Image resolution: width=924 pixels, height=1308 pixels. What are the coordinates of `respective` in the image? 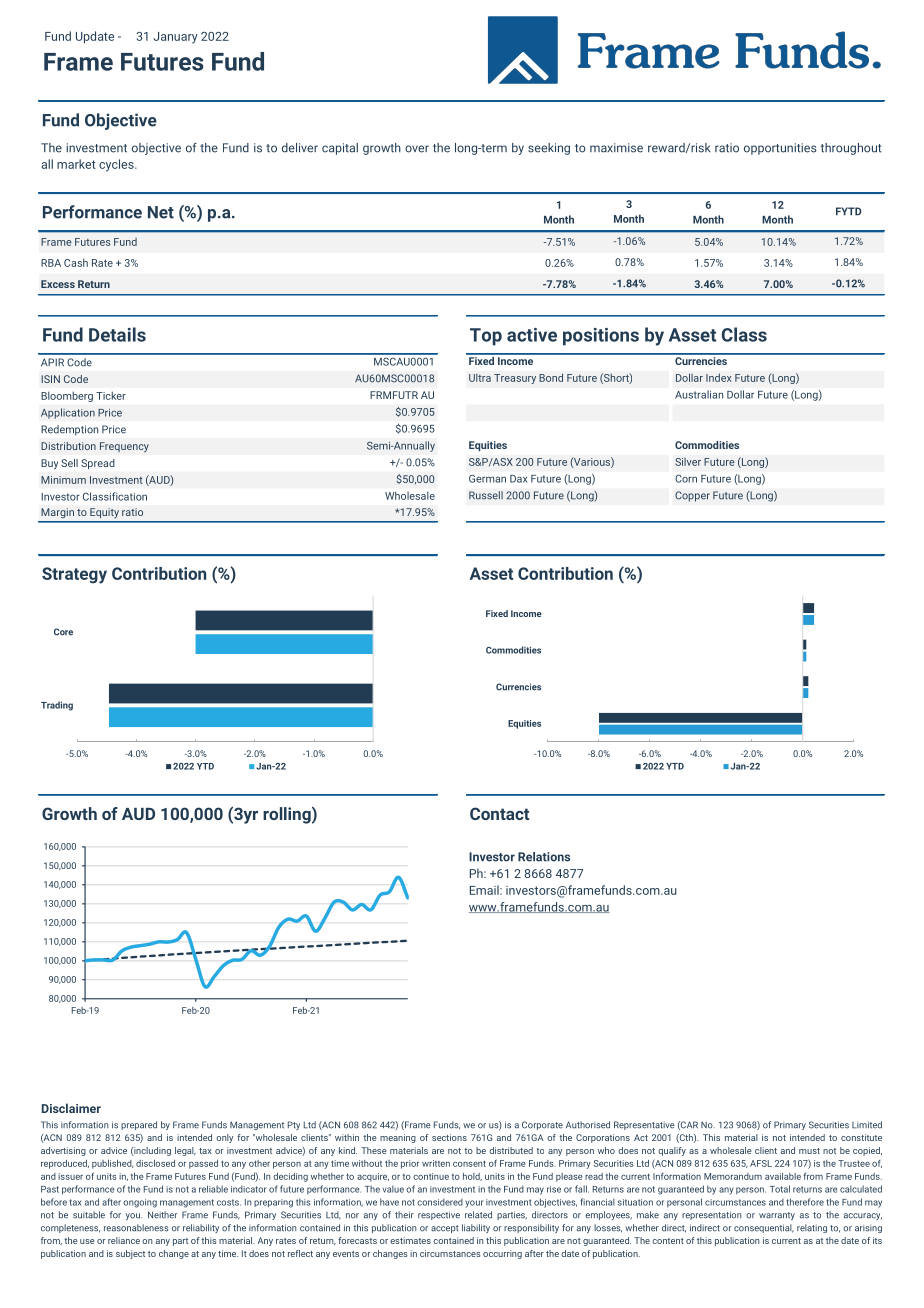 It's located at (439, 1215).
